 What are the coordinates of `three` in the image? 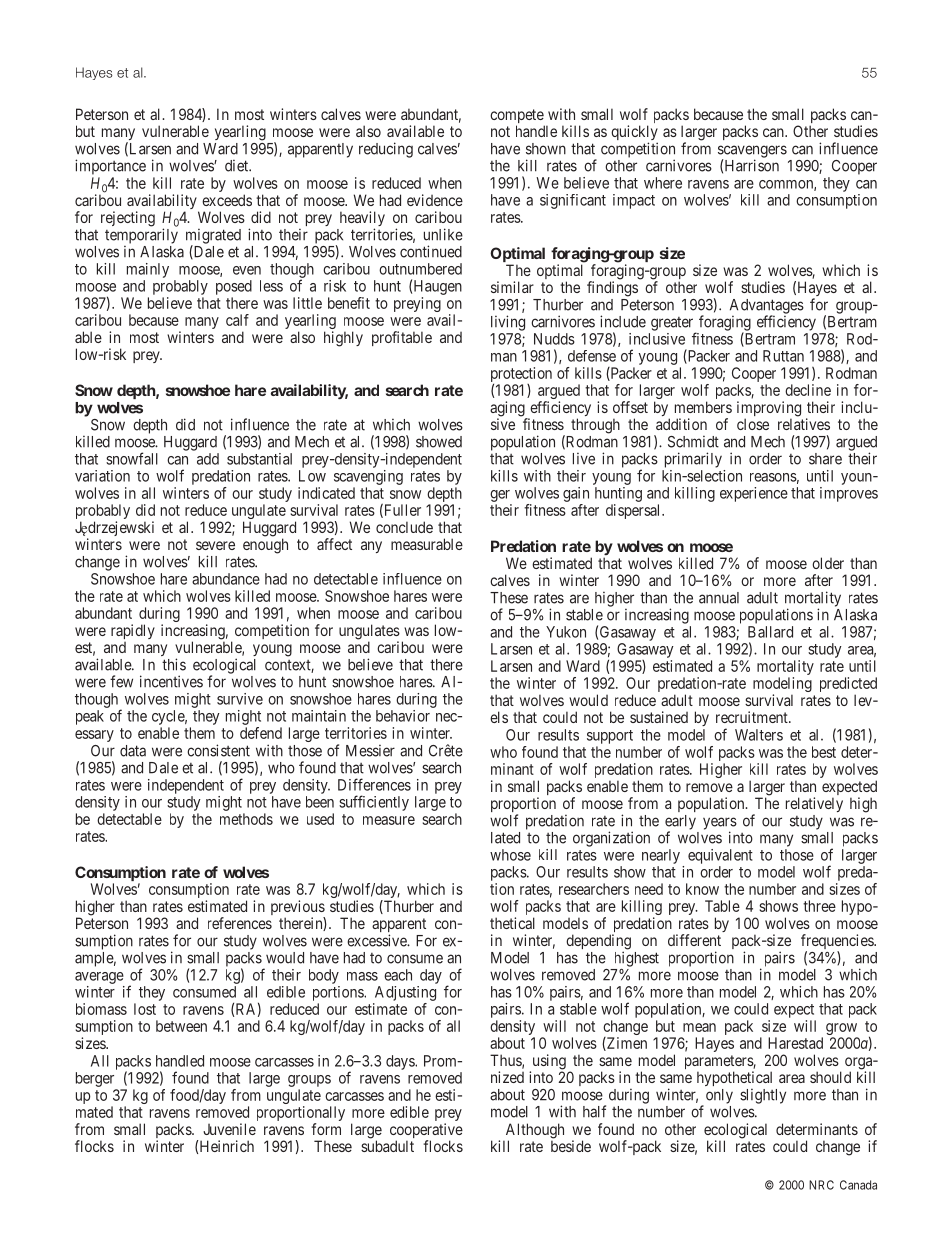 It's located at (819, 906).
